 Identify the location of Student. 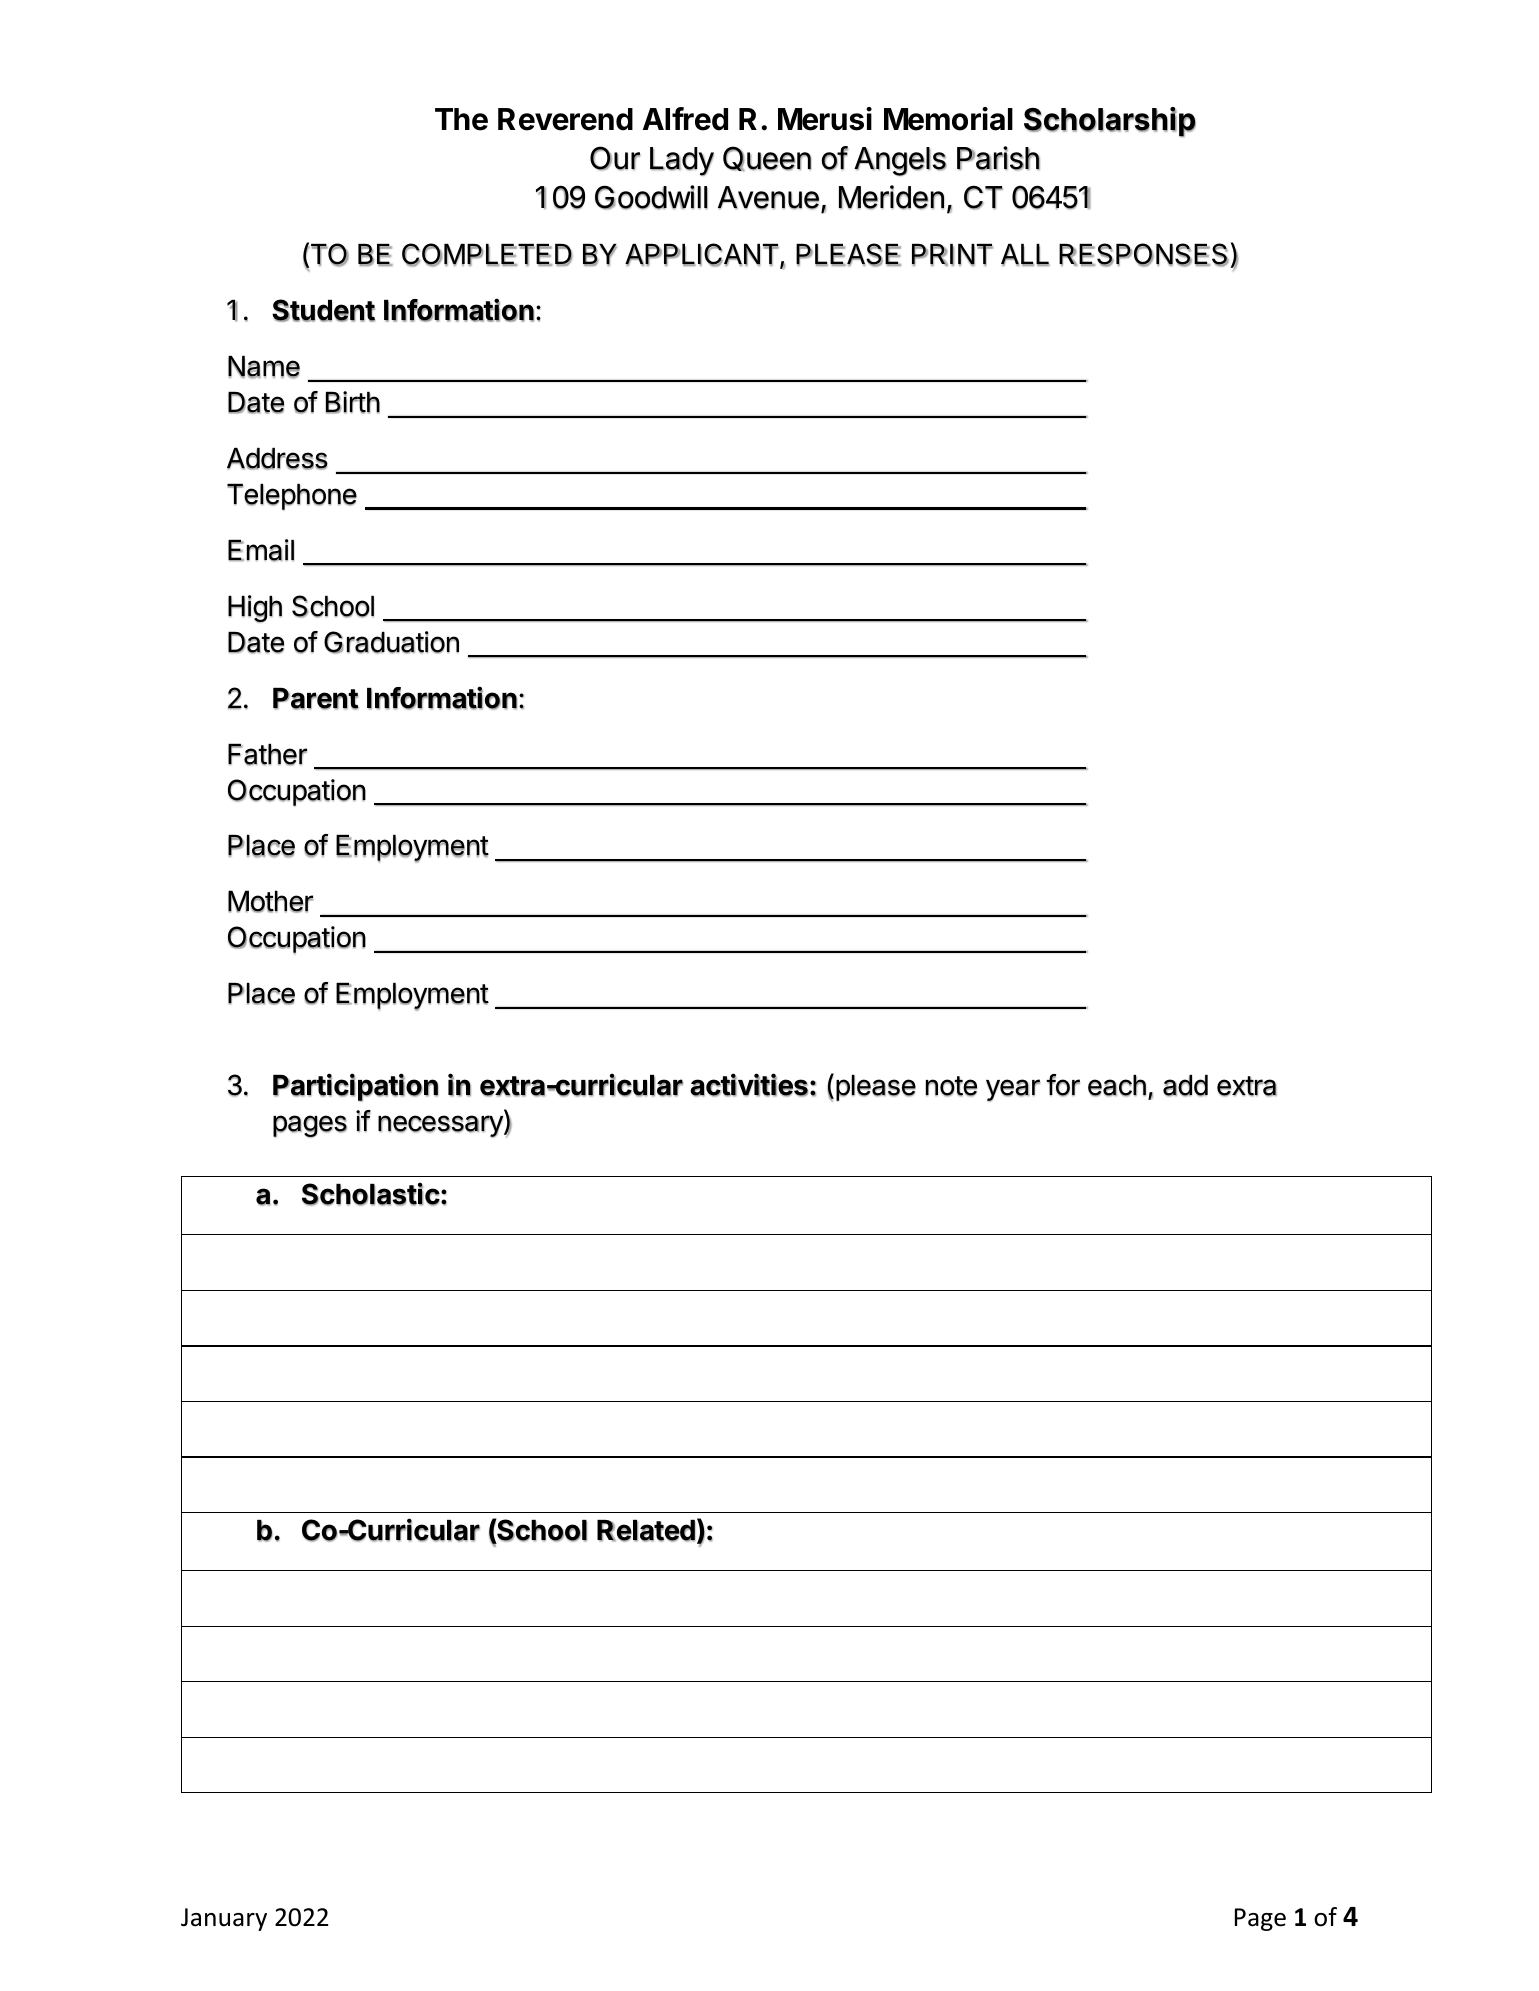
(323, 310).
